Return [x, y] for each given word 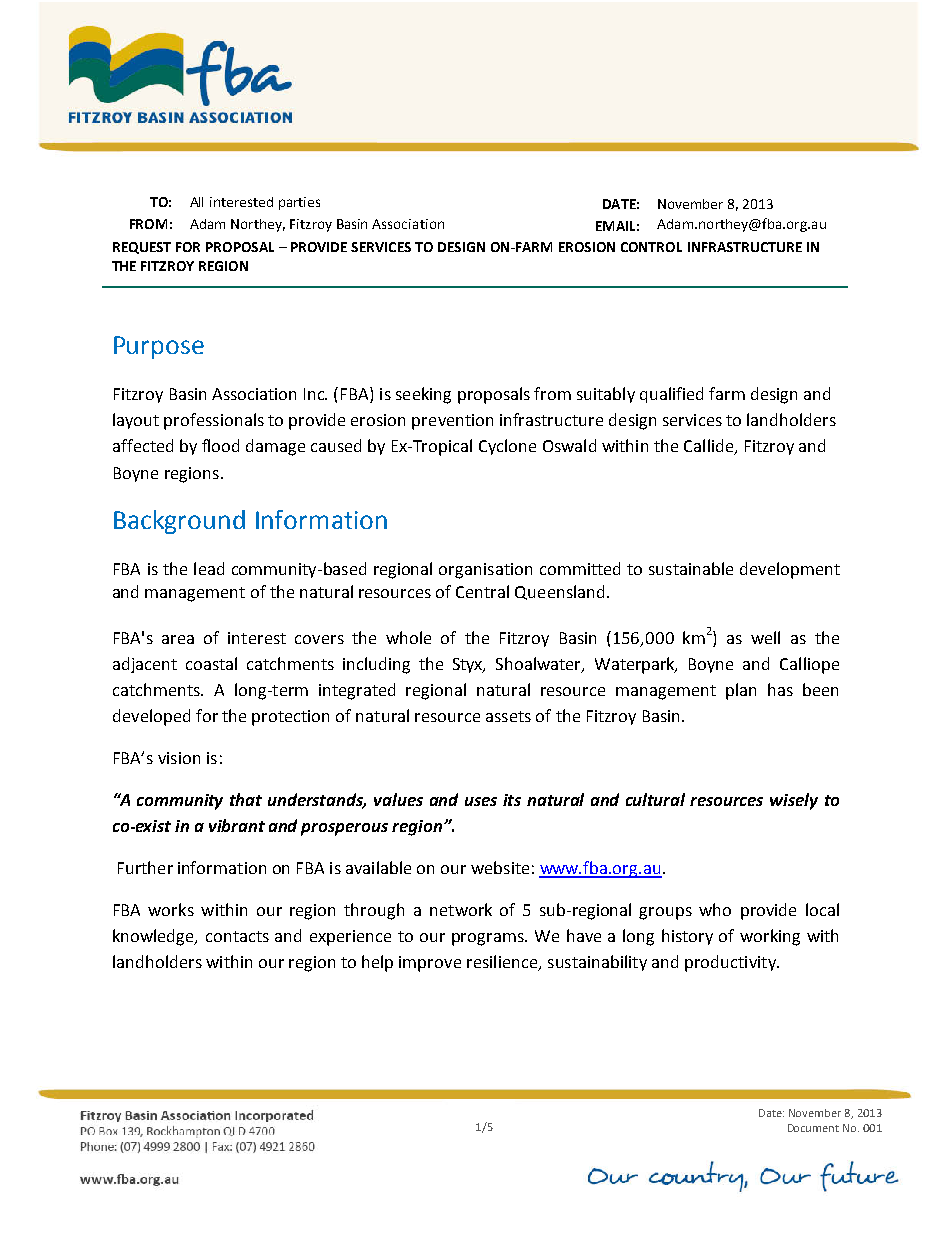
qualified [671, 395]
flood [220, 445]
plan [741, 691]
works [171, 909]
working [770, 937]
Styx [469, 665]
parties [299, 203]
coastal [211, 663]
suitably [606, 395]
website [500, 867]
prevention [452, 422]
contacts [237, 936]
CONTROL [651, 247]
